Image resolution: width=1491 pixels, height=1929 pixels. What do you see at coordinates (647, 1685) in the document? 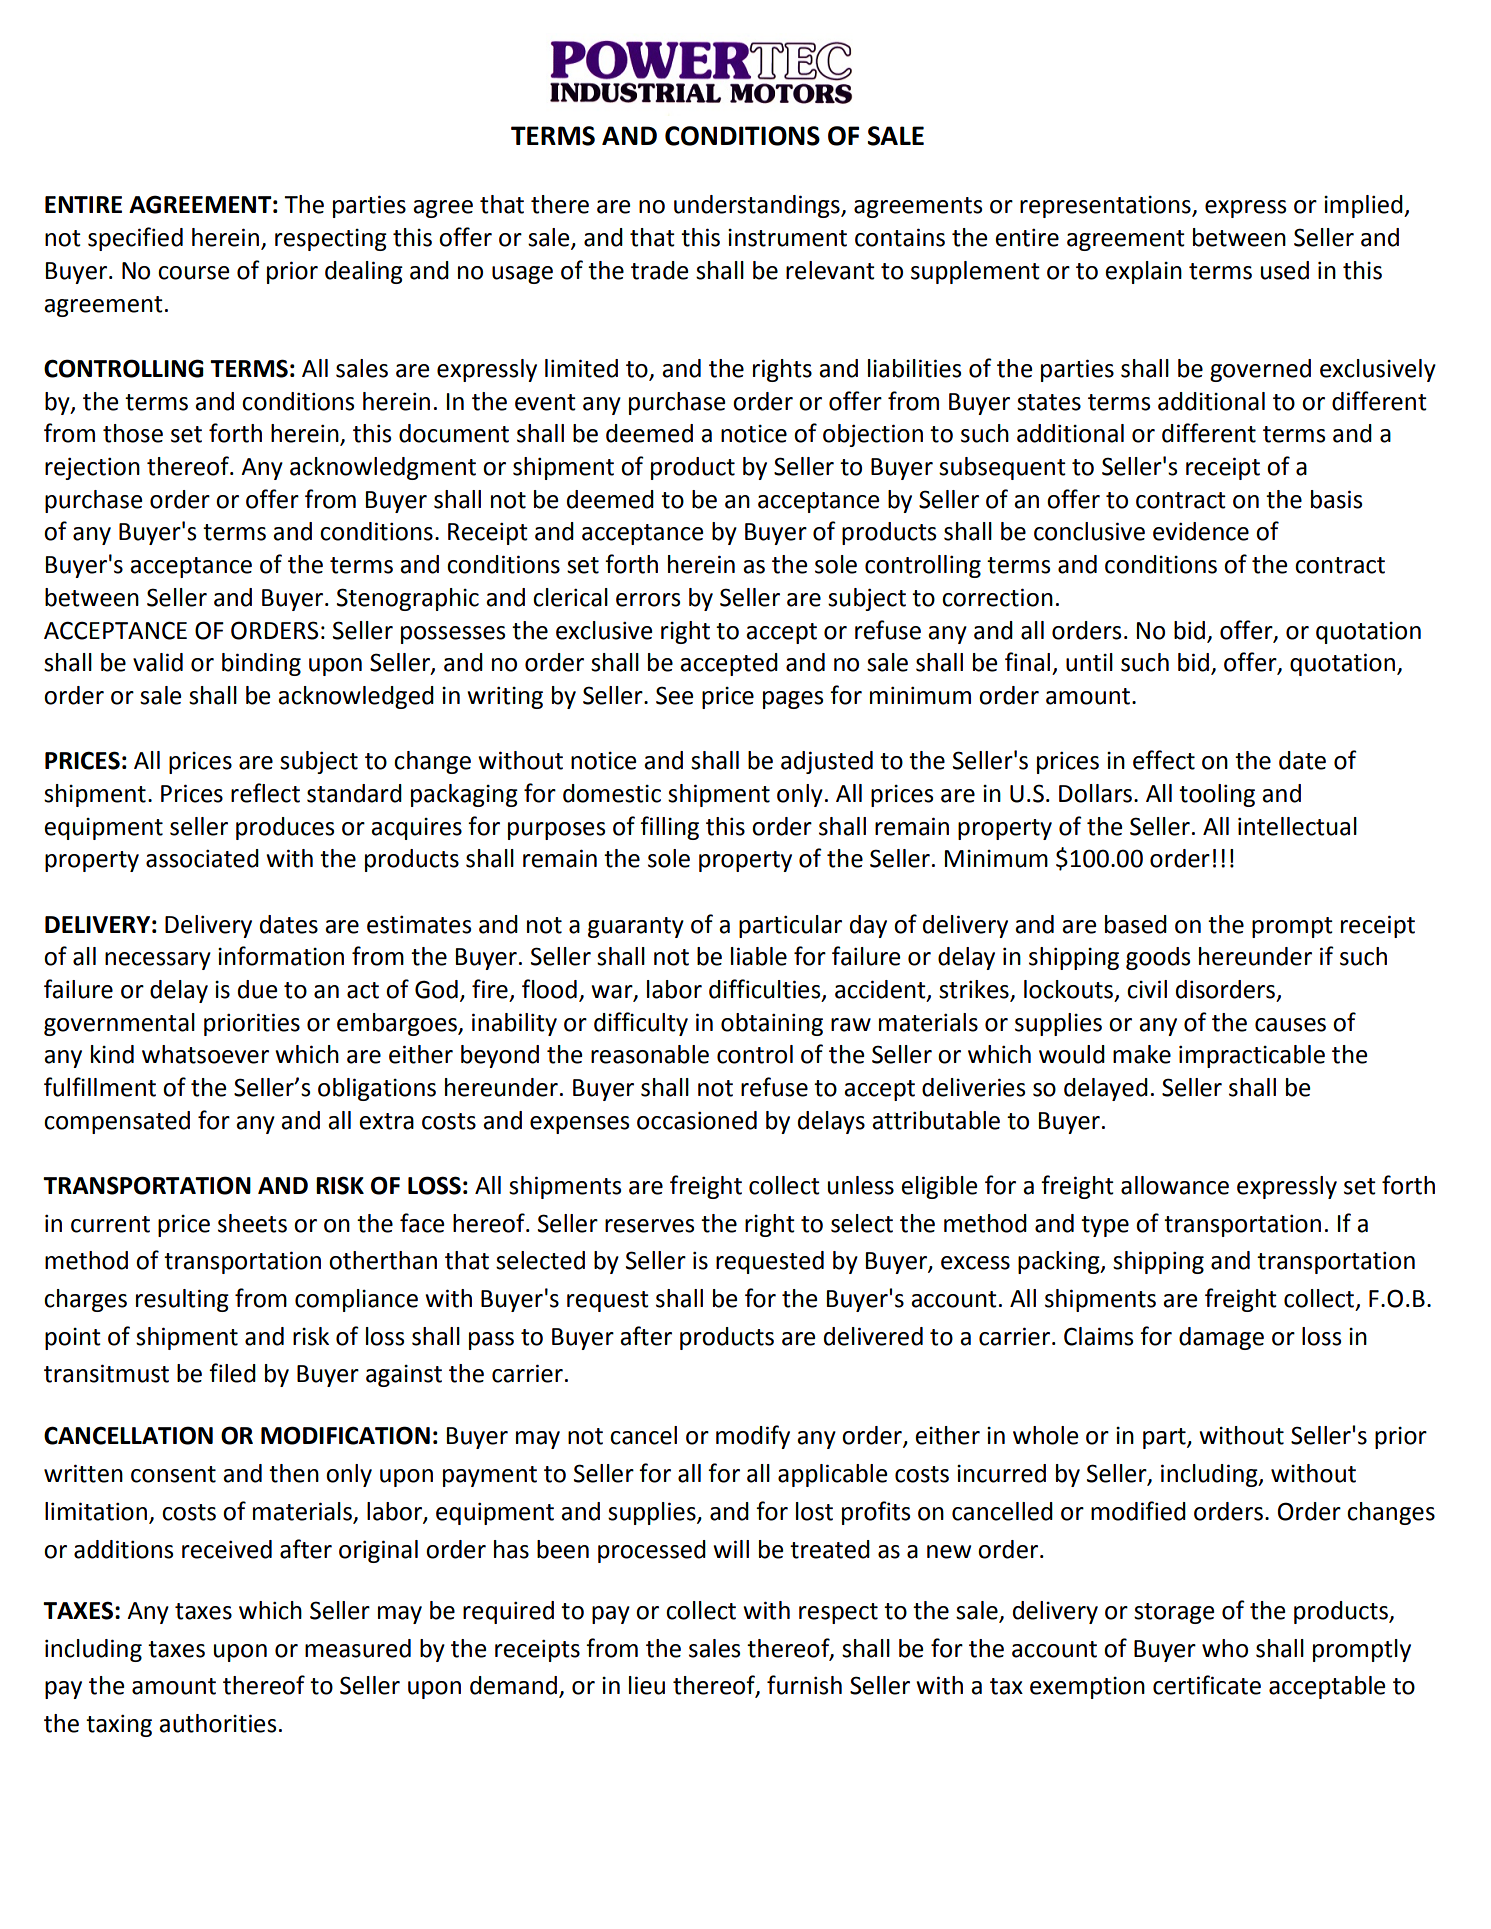
I see `lieu` at bounding box center [647, 1685].
